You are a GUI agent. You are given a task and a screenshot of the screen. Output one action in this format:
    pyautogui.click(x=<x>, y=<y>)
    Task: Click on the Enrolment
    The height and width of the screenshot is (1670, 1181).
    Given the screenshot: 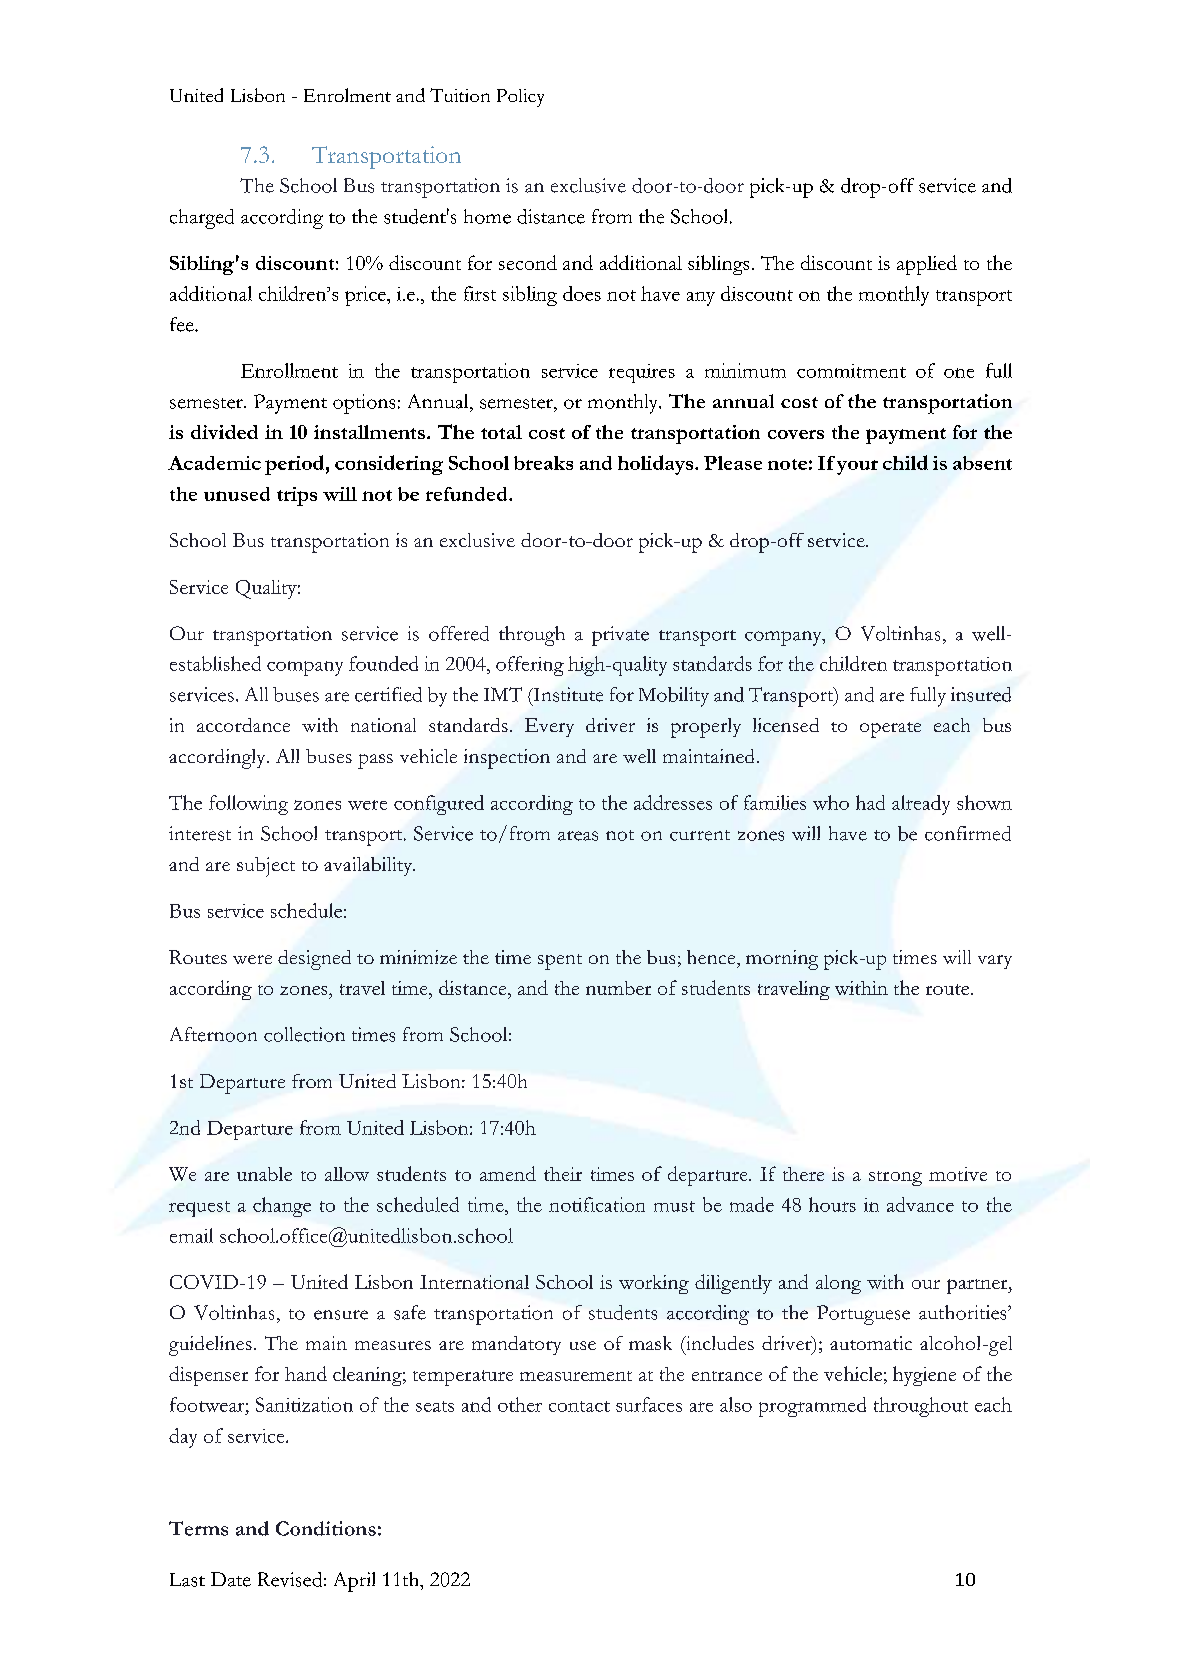 What is the action you would take?
    pyautogui.click(x=347, y=95)
